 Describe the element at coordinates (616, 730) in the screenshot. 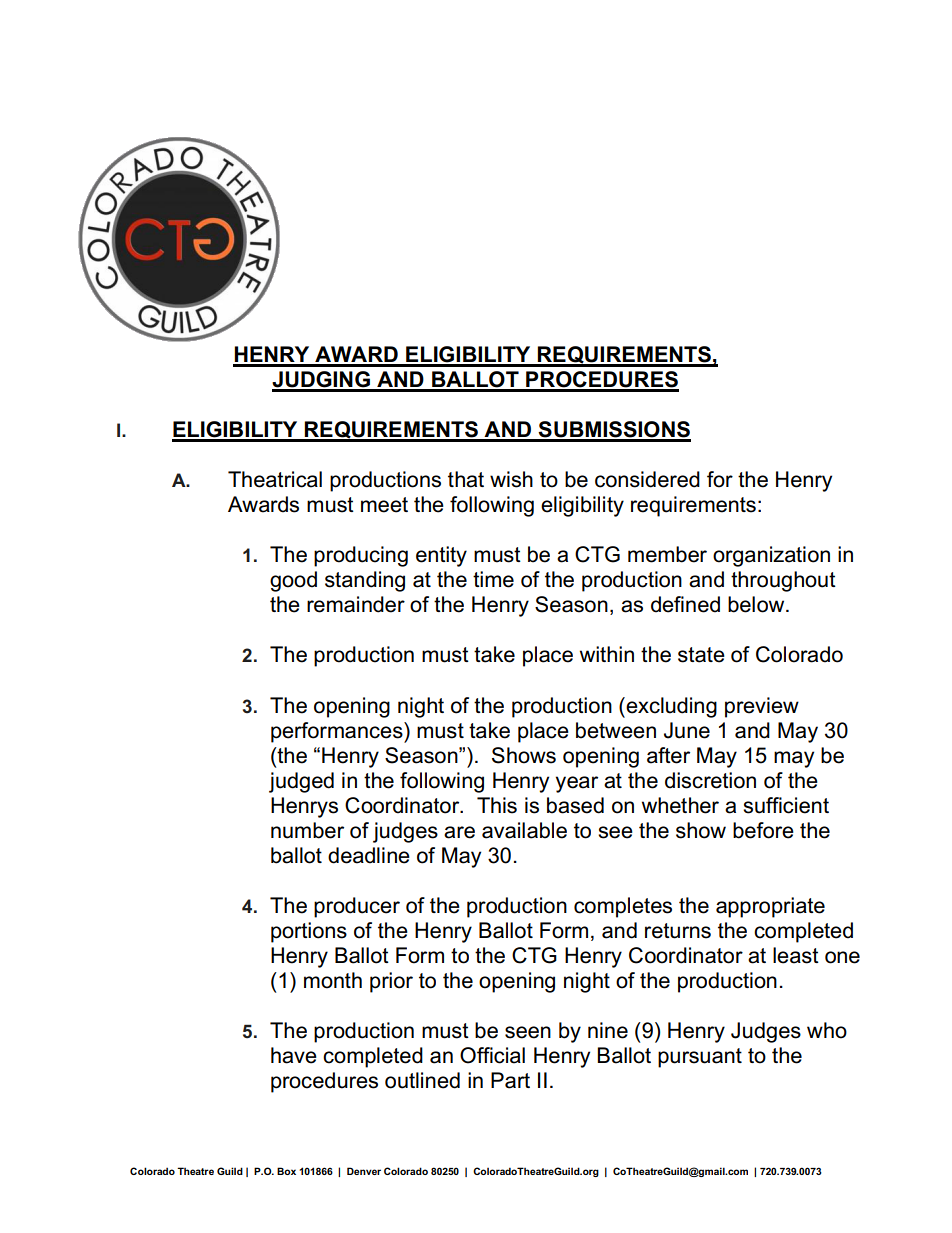

I see `between` at that location.
